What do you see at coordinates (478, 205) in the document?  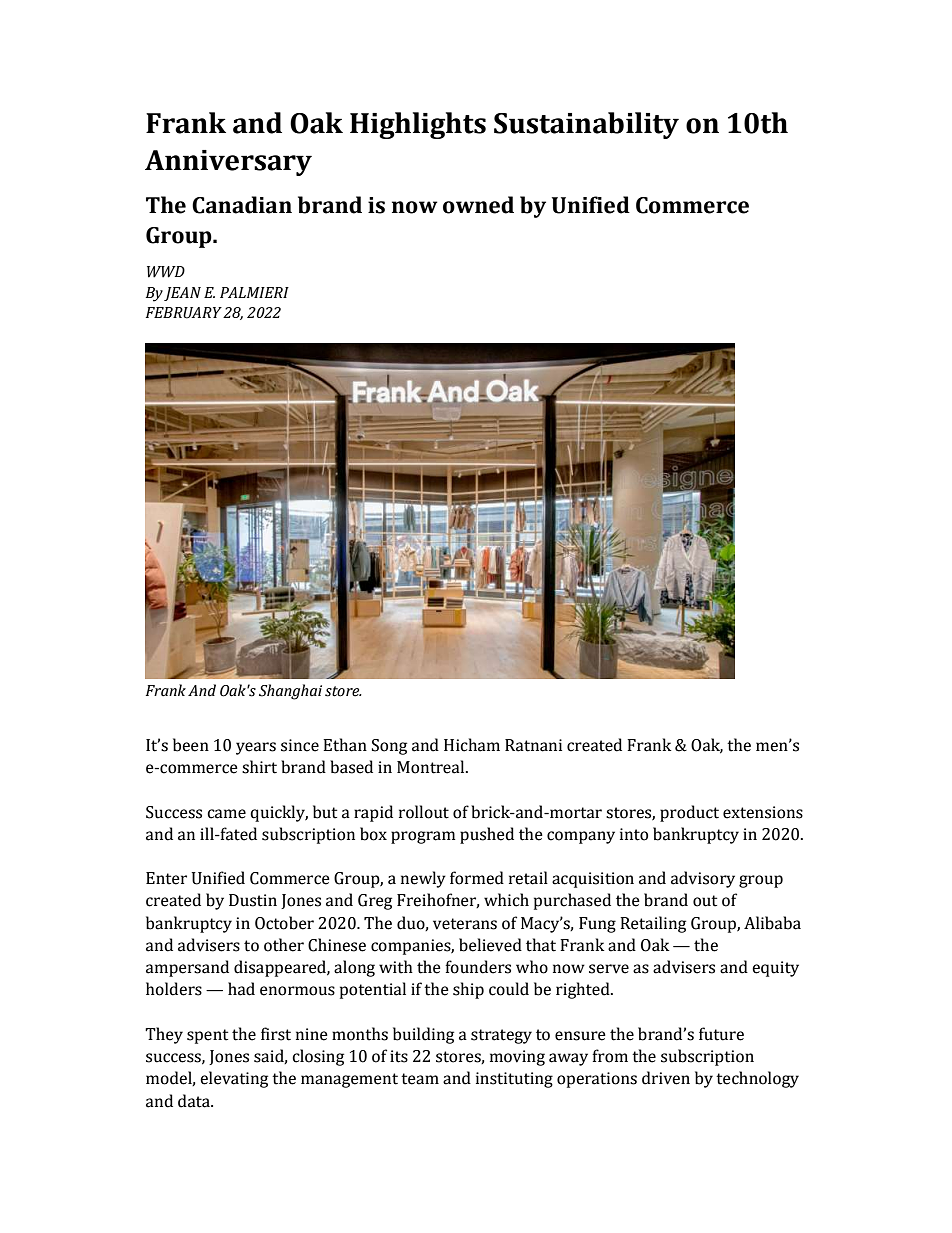 I see `owned` at bounding box center [478, 205].
